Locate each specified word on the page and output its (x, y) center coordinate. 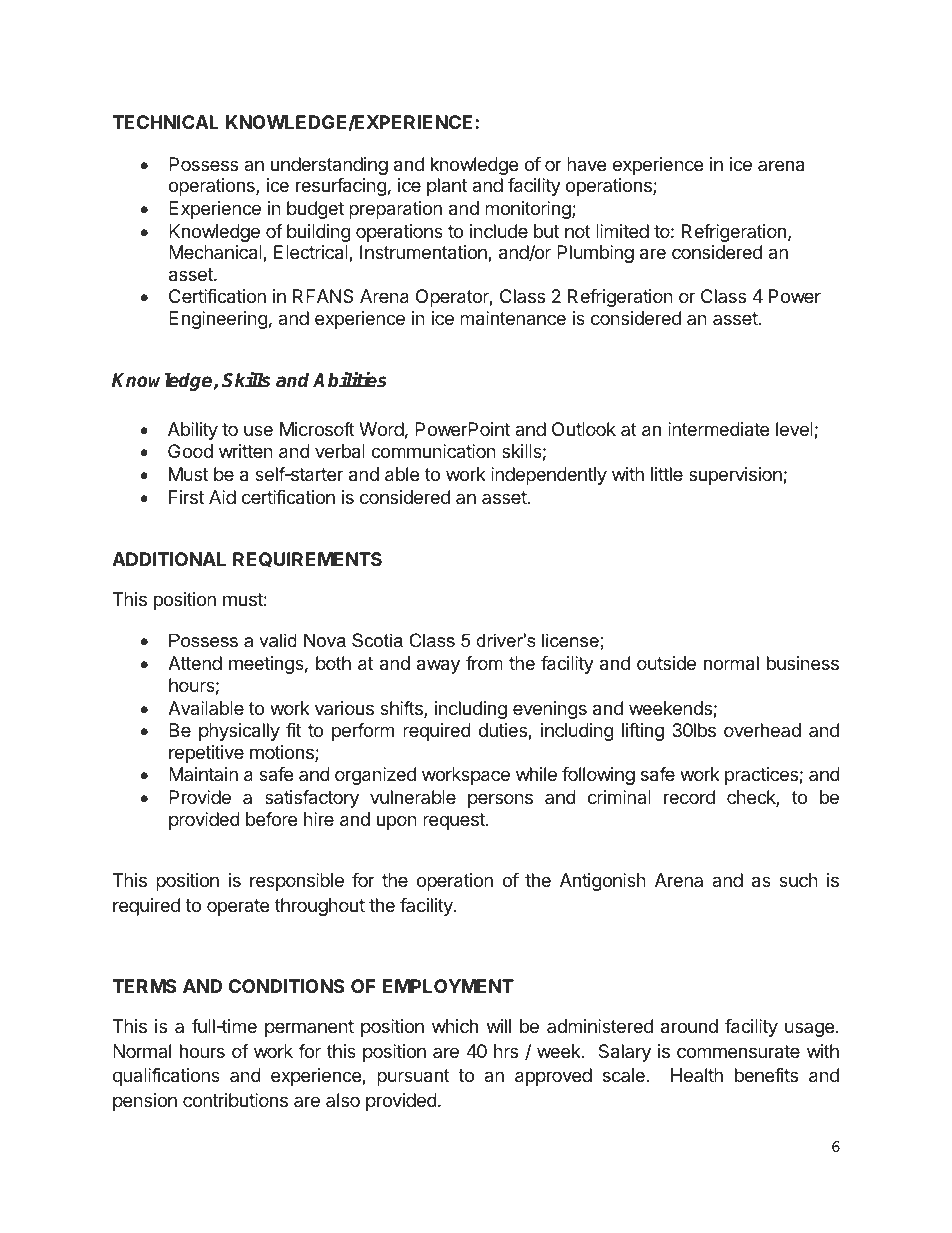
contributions (235, 1100)
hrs (506, 1051)
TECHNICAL (165, 122)
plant (447, 187)
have (586, 164)
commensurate (738, 1052)
